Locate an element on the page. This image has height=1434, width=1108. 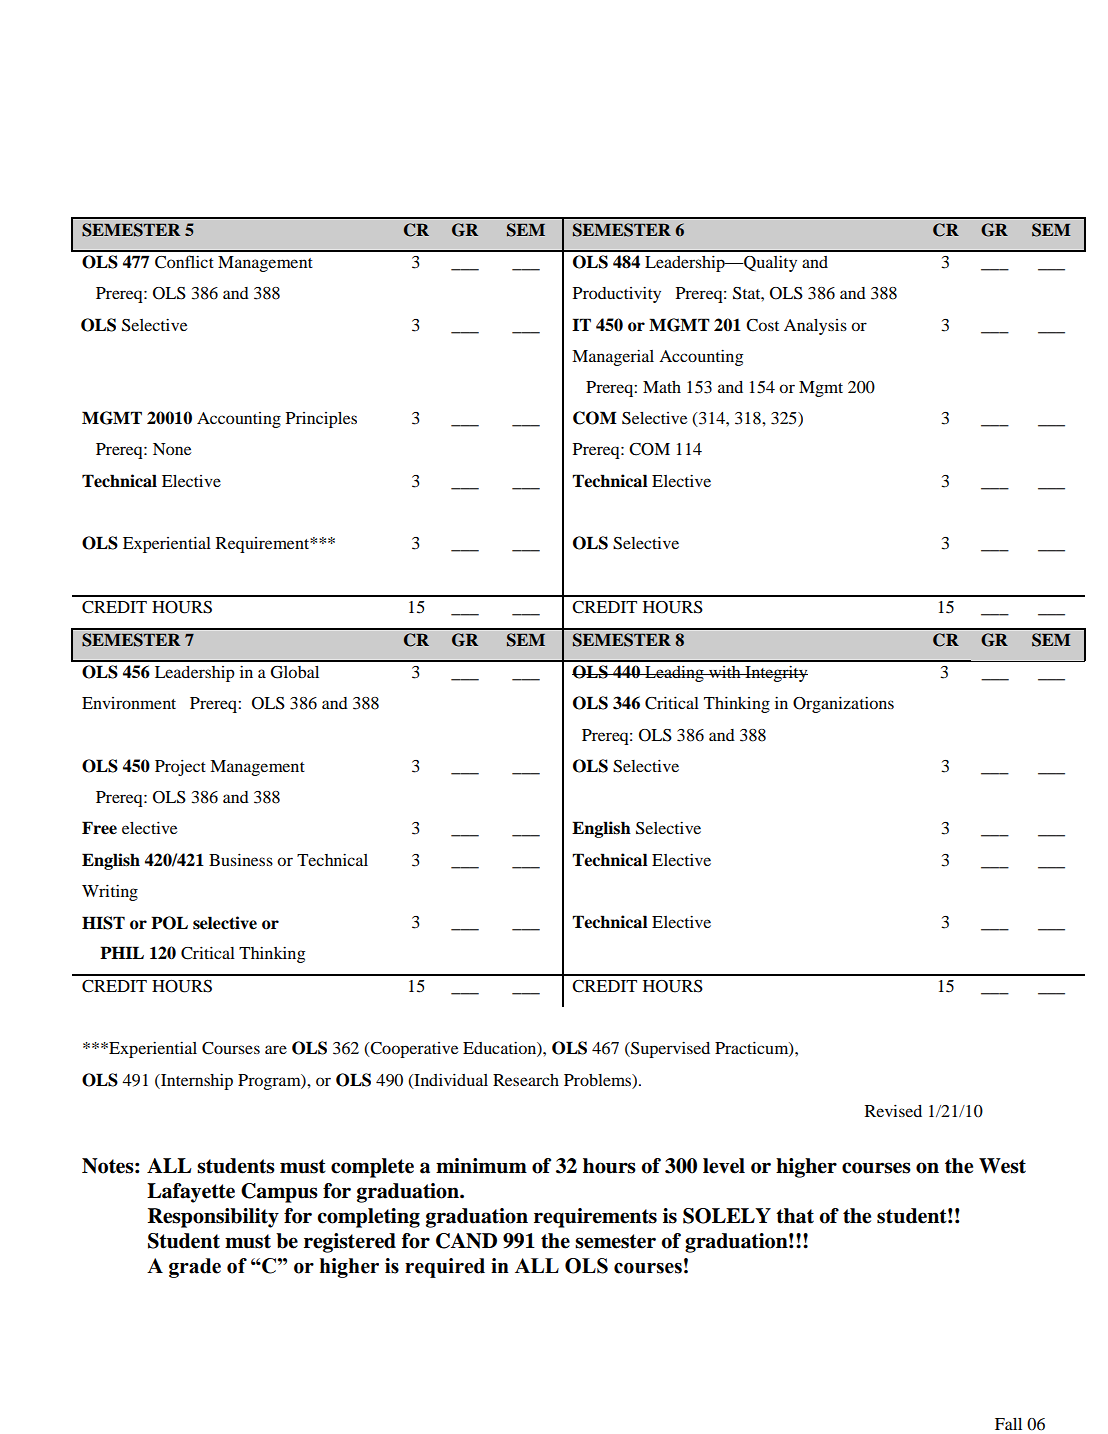
with is located at coordinates (725, 672).
